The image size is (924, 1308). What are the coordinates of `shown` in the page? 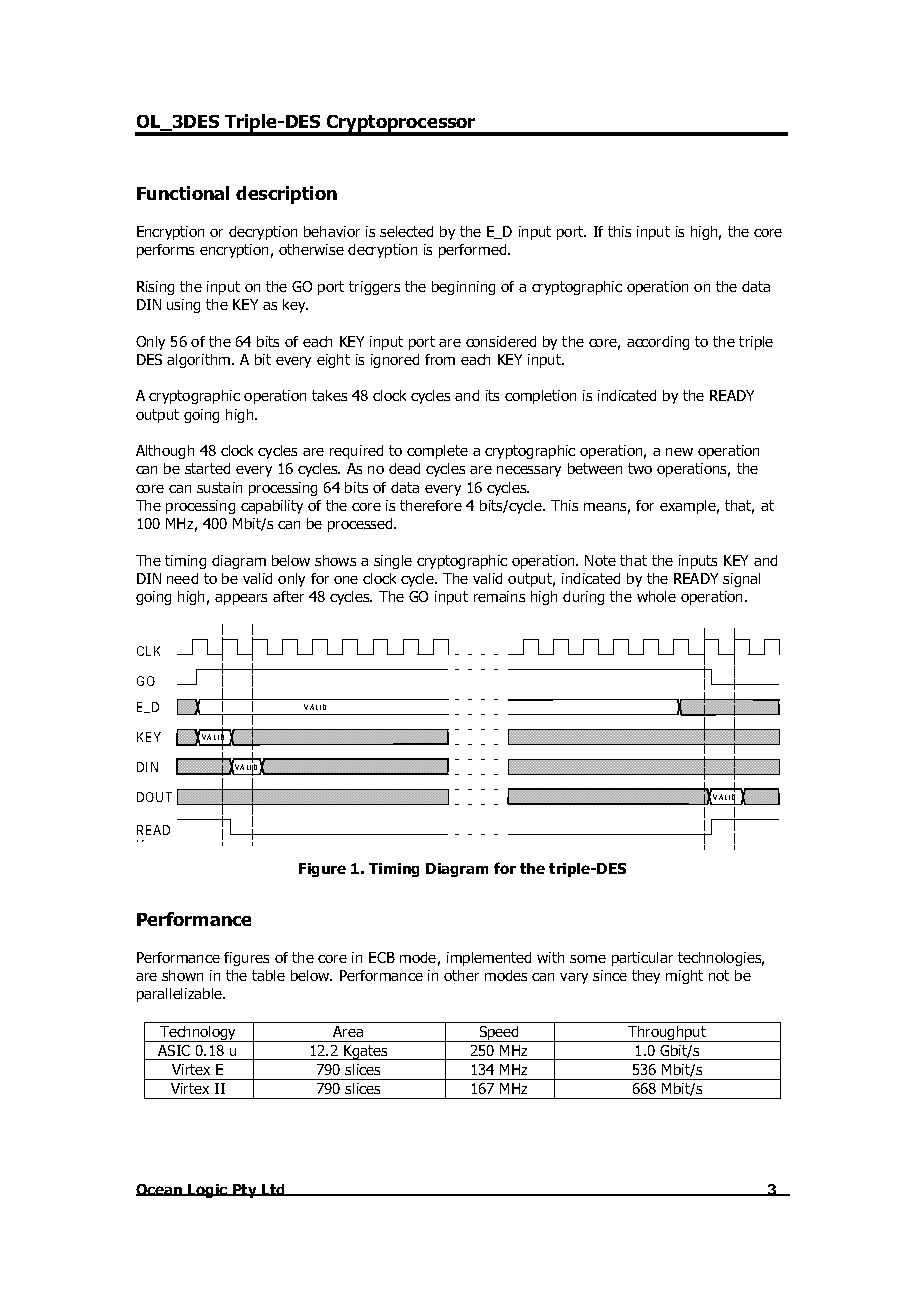 It's located at (182, 975).
